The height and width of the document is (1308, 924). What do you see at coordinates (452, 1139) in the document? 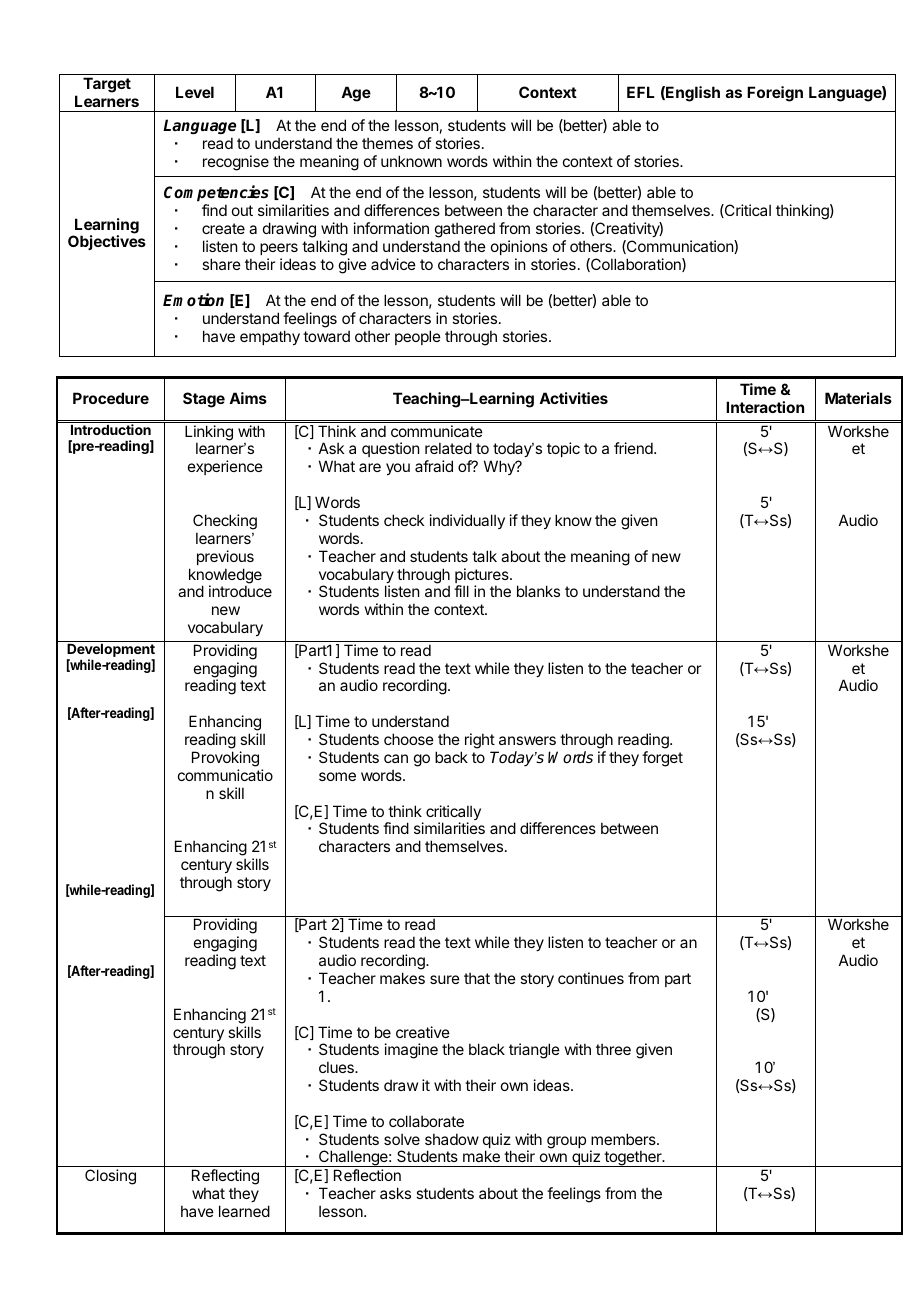
I see `shadow` at bounding box center [452, 1139].
